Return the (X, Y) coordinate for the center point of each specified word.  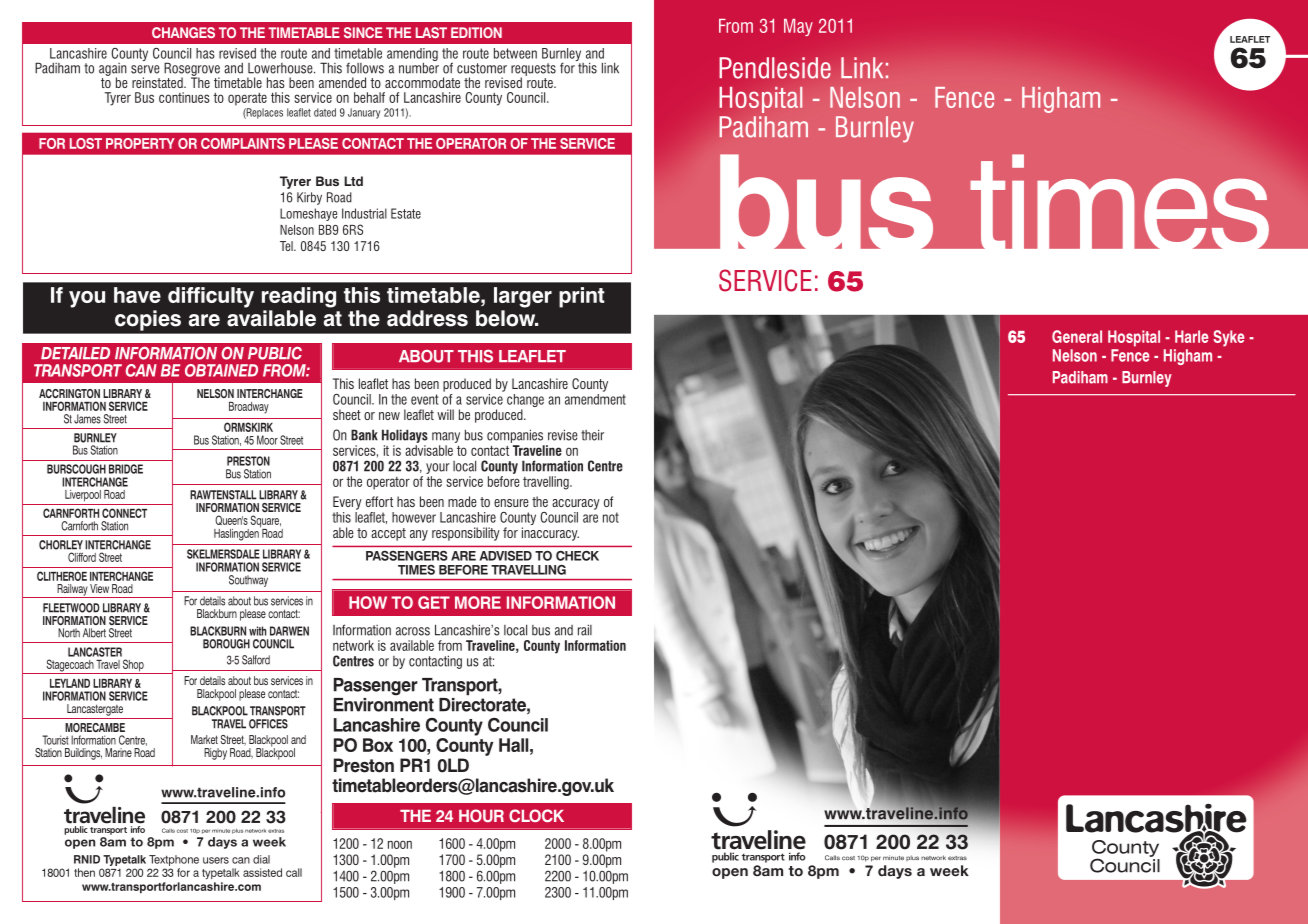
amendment (595, 398)
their (592, 435)
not (611, 517)
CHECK (577, 556)
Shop (133, 666)
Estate (406, 213)
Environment (384, 705)
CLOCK (536, 815)
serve (145, 69)
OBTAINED (221, 370)
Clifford (82, 557)
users (216, 860)
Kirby (309, 198)
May (798, 27)
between (515, 53)
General (1077, 336)
